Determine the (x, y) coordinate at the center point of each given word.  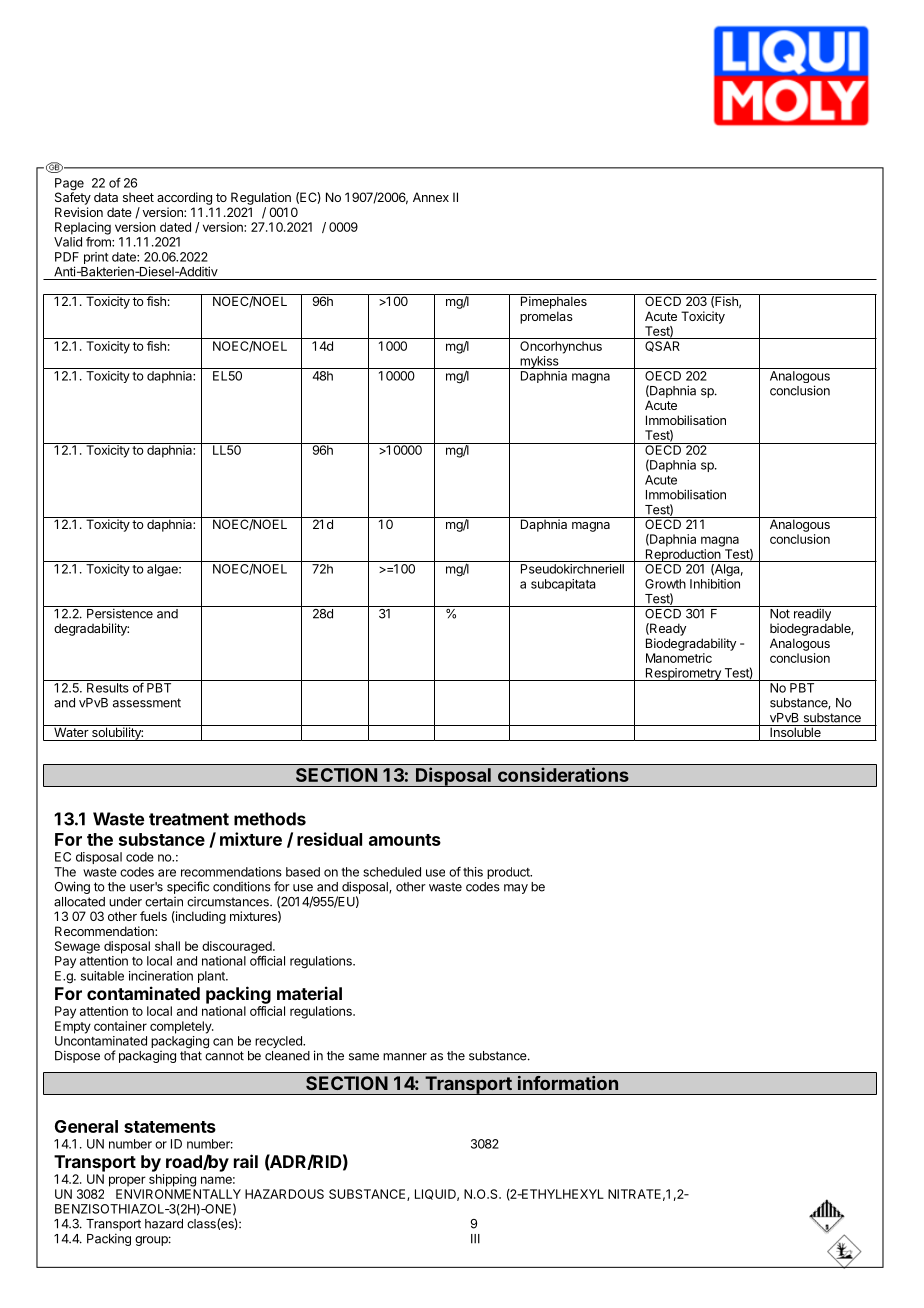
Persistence (120, 612)
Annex (431, 197)
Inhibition (715, 584)
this (473, 872)
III (475, 1239)
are (167, 873)
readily (812, 613)
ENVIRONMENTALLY (178, 1194)
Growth (665, 584)
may (516, 889)
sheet (138, 197)
